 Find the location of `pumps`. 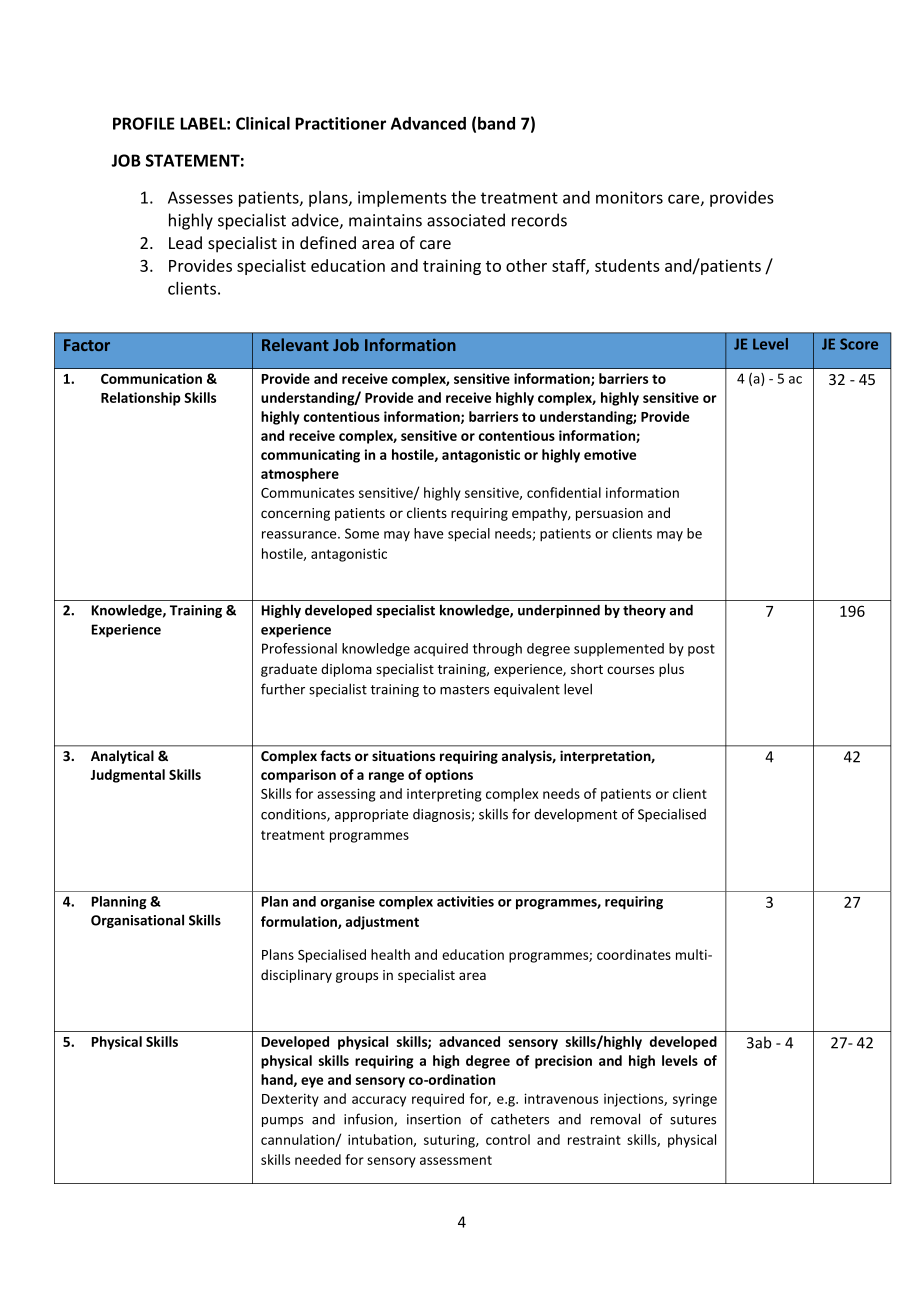

pumps is located at coordinates (282, 1122).
